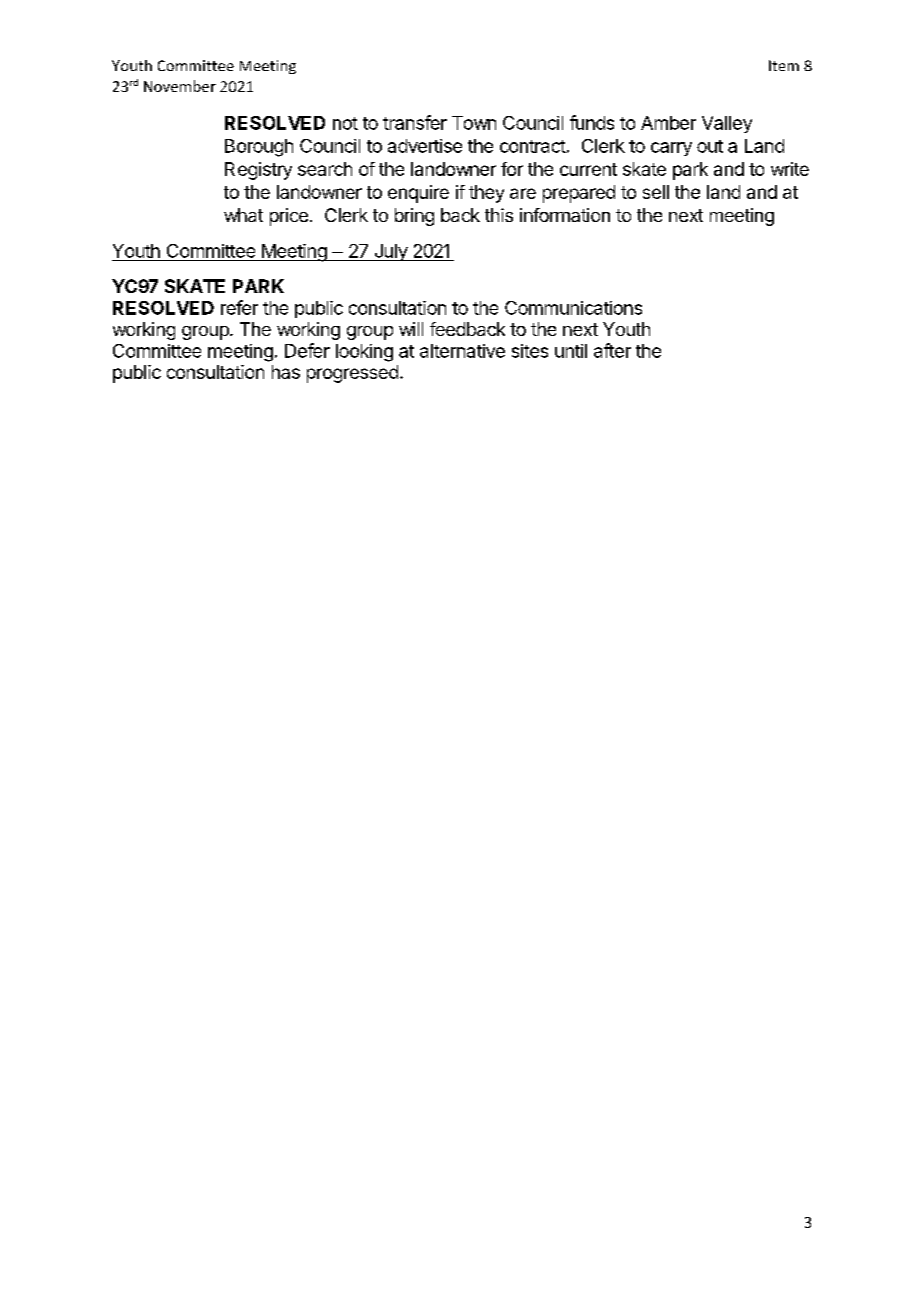 The width and height of the screenshot is (924, 1308). What do you see at coordinates (727, 124) in the screenshot?
I see `Valley` at bounding box center [727, 124].
